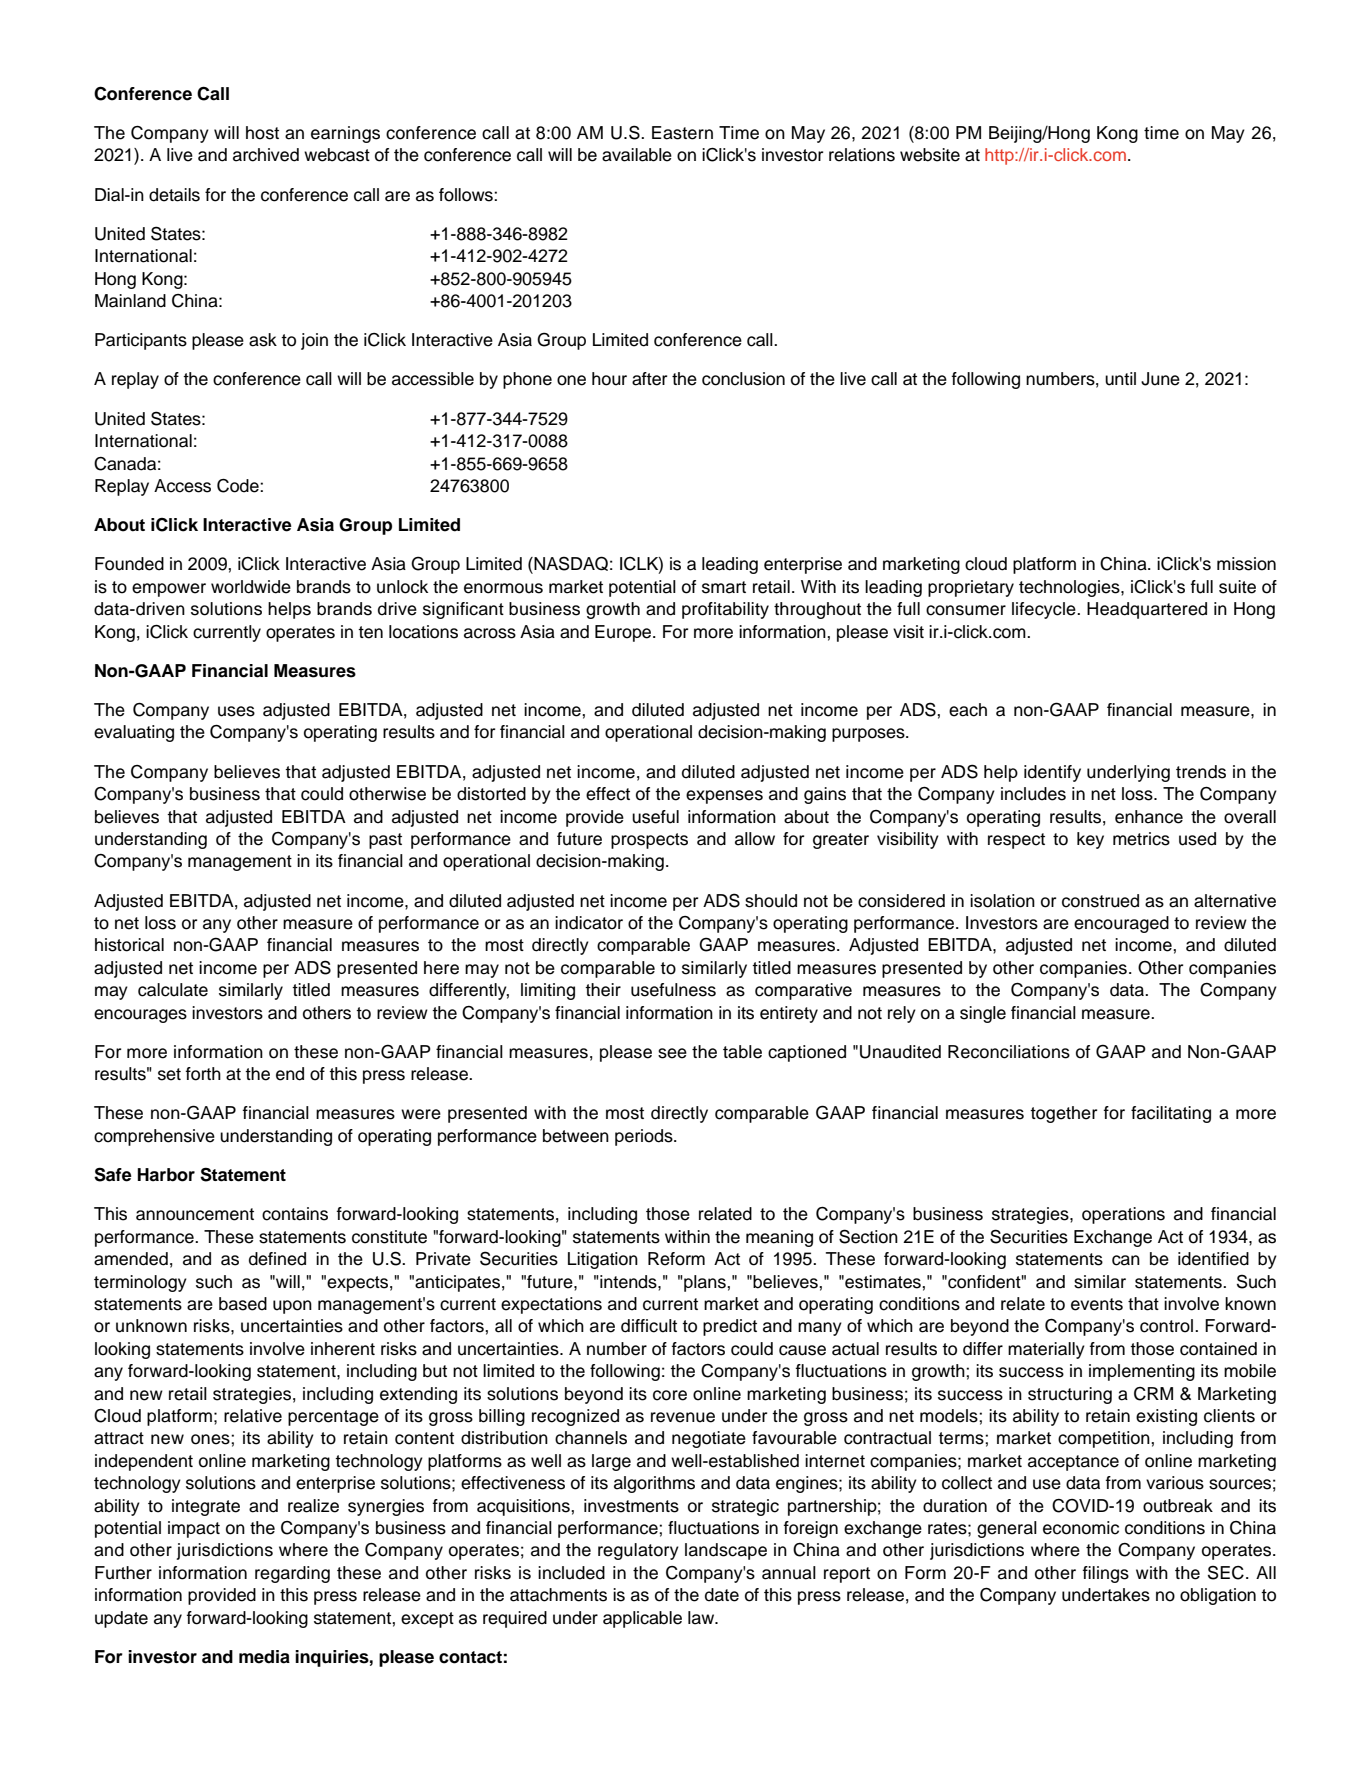 The image size is (1371, 1775). I want to click on construed, so click(1100, 901).
